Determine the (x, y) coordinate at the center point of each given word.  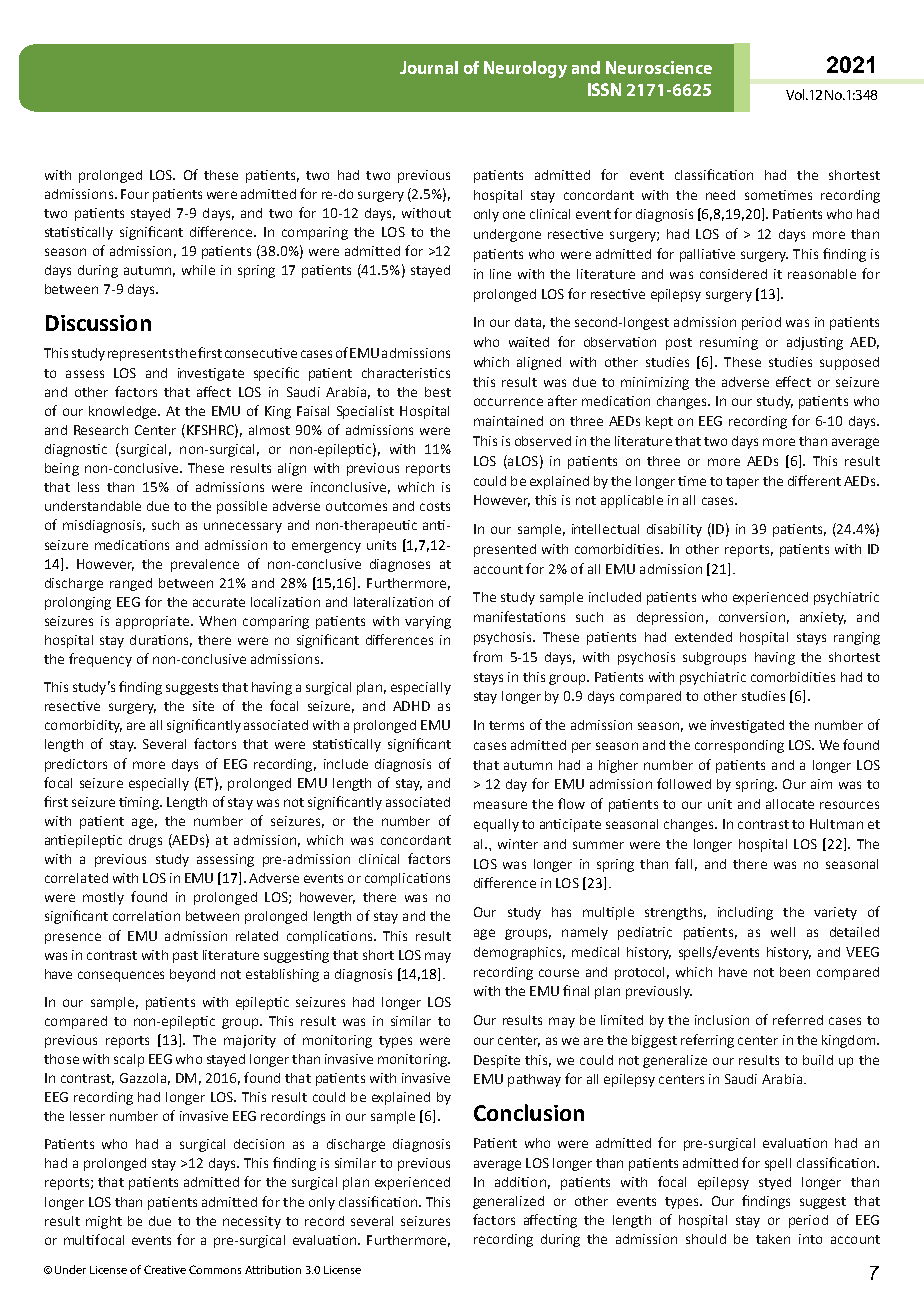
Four (135, 194)
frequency (100, 660)
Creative (165, 1269)
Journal (429, 67)
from (487, 656)
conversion (752, 617)
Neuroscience (659, 67)
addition (520, 1182)
